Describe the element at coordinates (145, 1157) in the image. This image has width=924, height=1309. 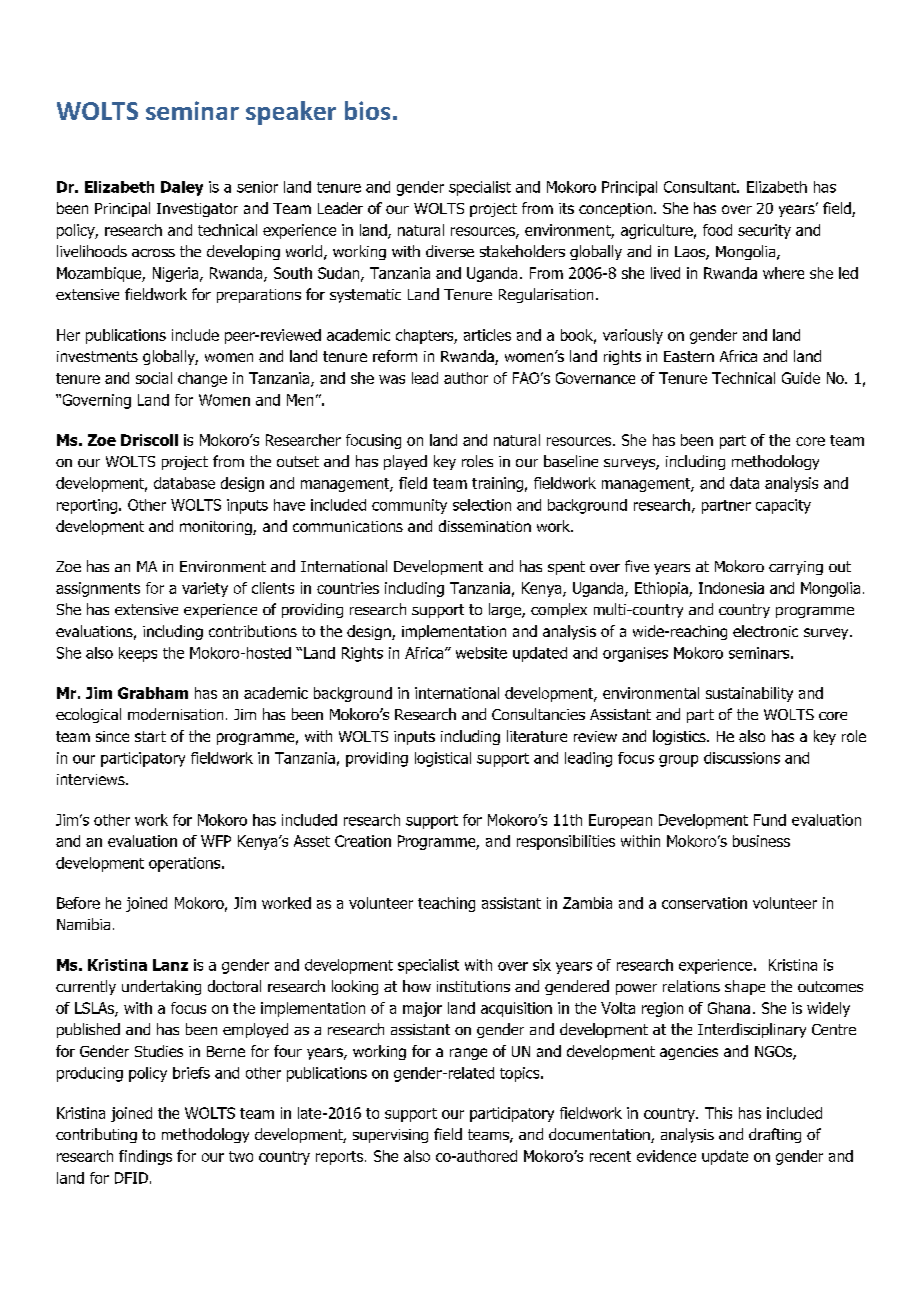
I see `findings` at that location.
